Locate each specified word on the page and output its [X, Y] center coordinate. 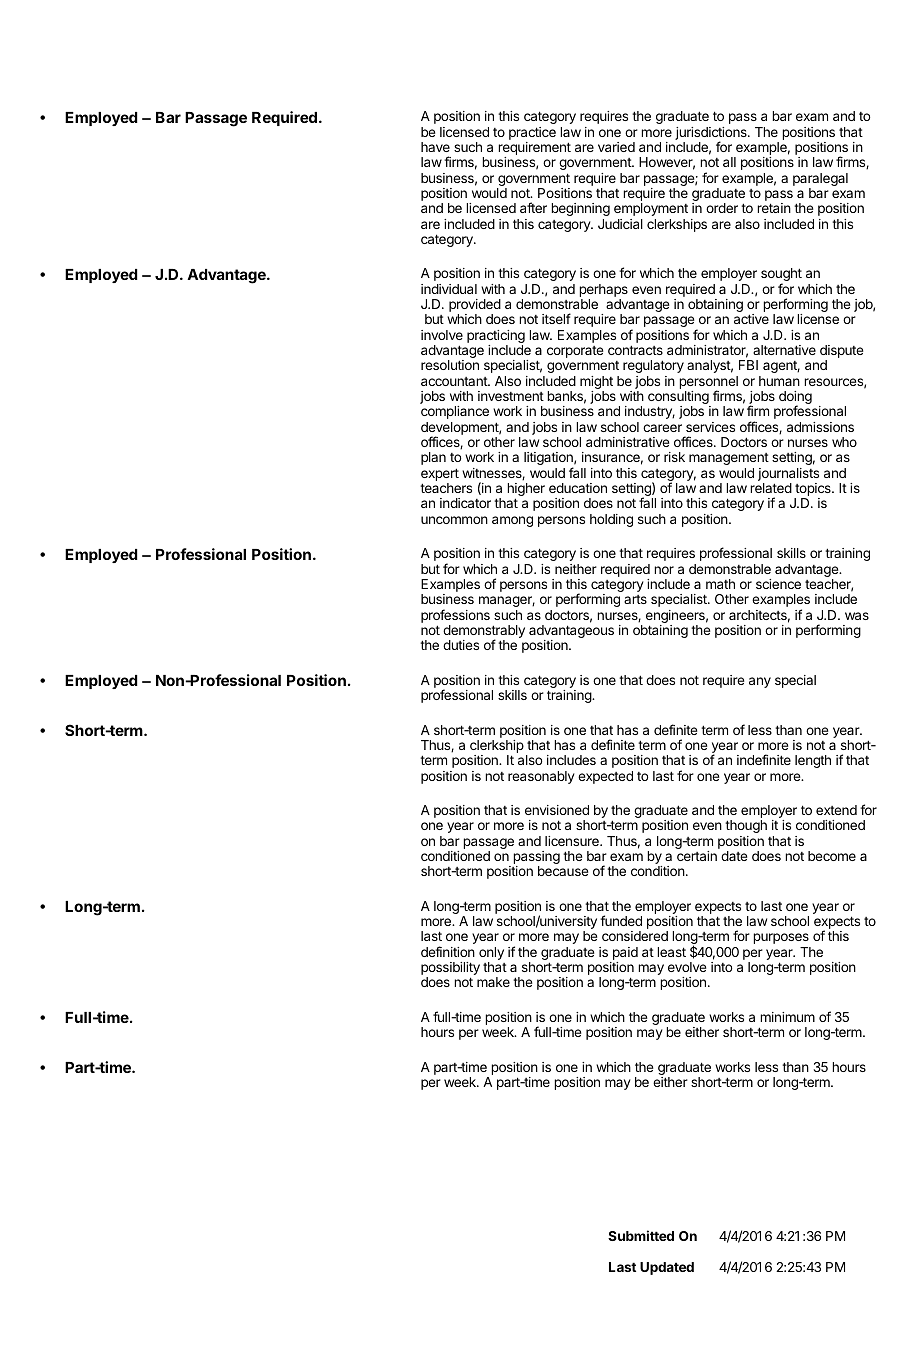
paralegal [820, 181]
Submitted [641, 1235]
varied [616, 147]
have [435, 147]
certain [697, 856]
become [832, 856]
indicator [465, 503]
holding [611, 520]
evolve [687, 967]
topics [813, 491]
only [491, 955]
